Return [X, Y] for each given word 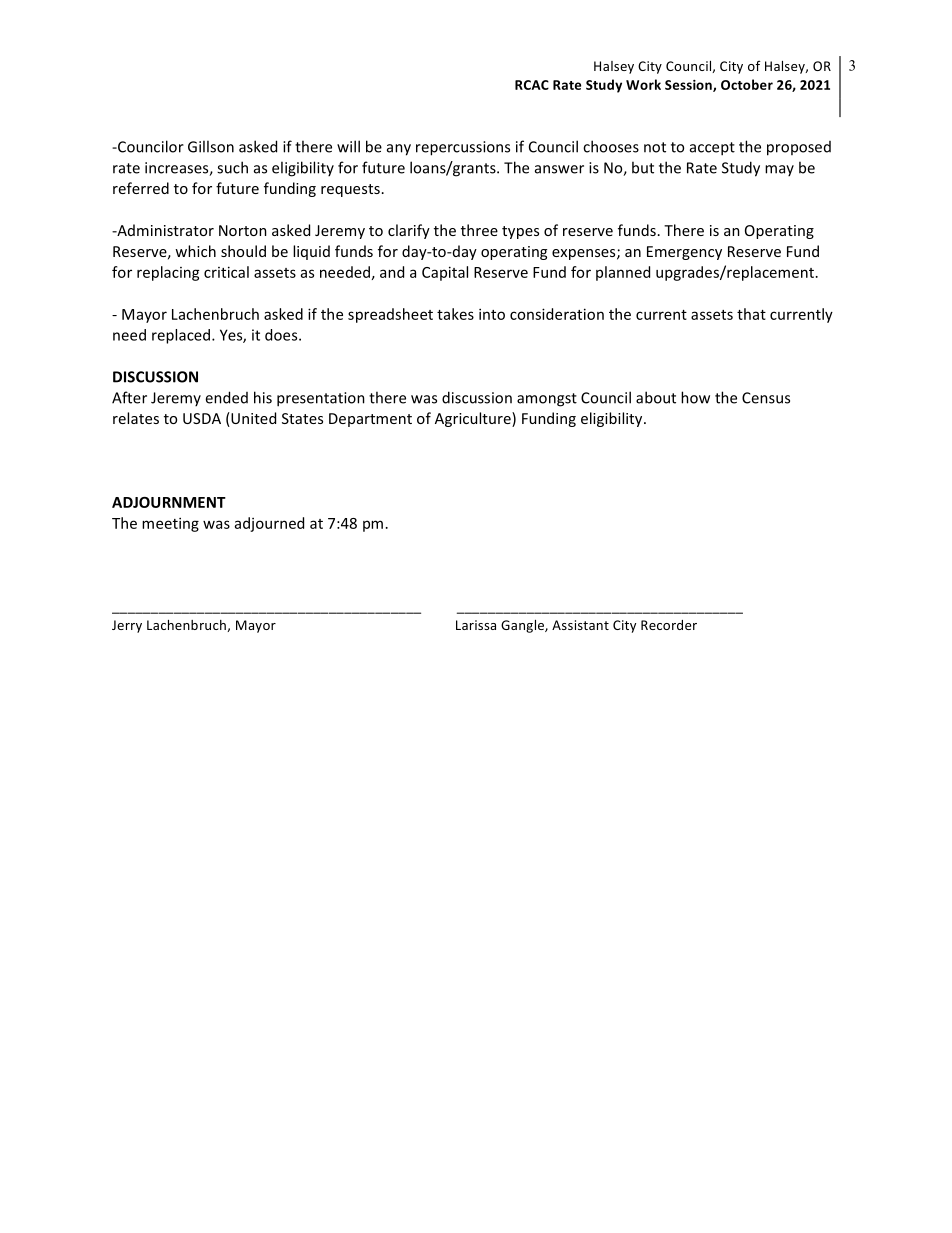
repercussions [463, 148]
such [232, 167]
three [479, 230]
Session [689, 86]
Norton [243, 230]
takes [455, 314]
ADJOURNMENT [169, 502]
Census [766, 398]
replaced [181, 336]
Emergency [684, 253]
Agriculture [474, 419]
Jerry [127, 626]
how [695, 397]
